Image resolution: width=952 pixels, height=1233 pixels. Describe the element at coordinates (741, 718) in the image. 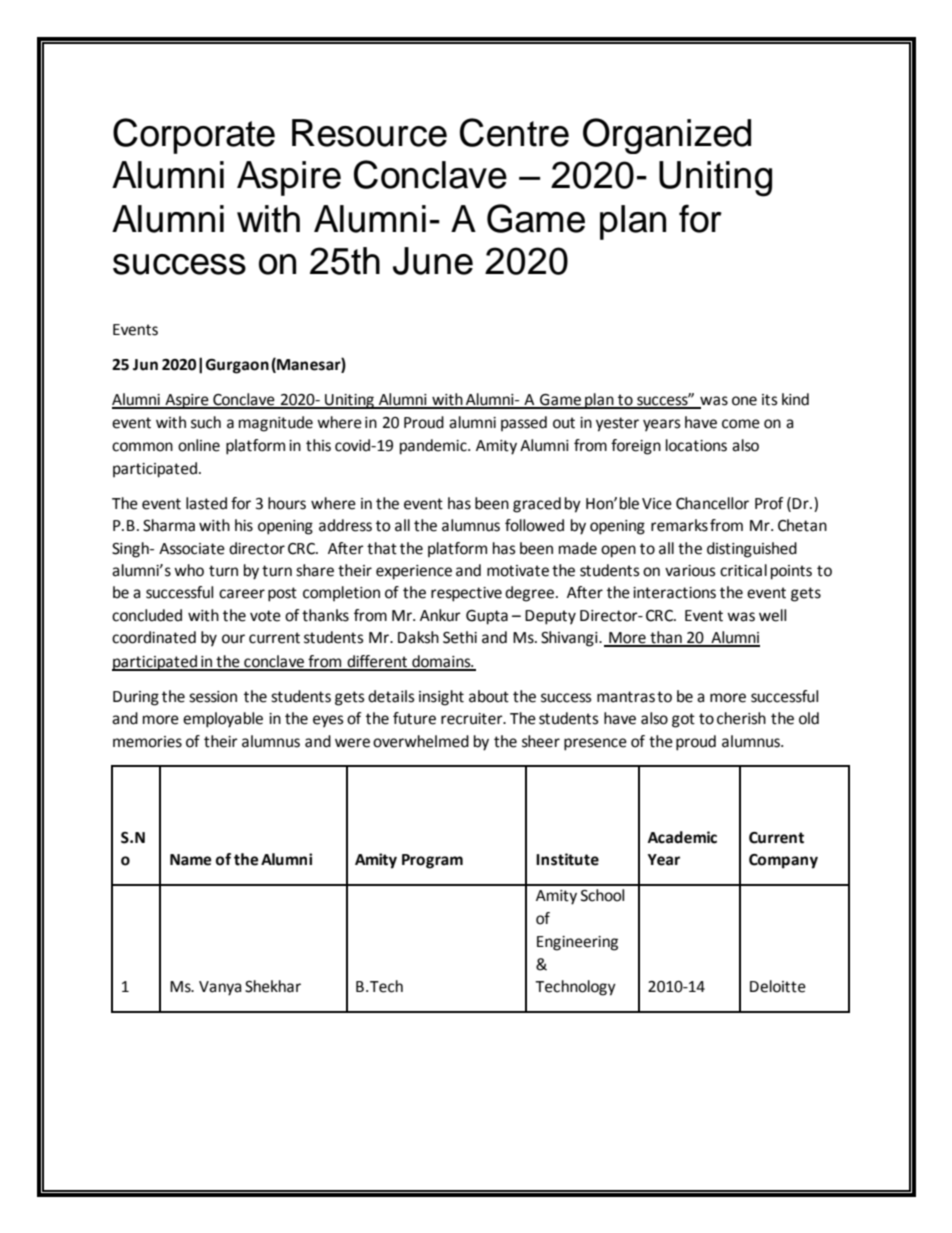

I see `cherish` at that location.
